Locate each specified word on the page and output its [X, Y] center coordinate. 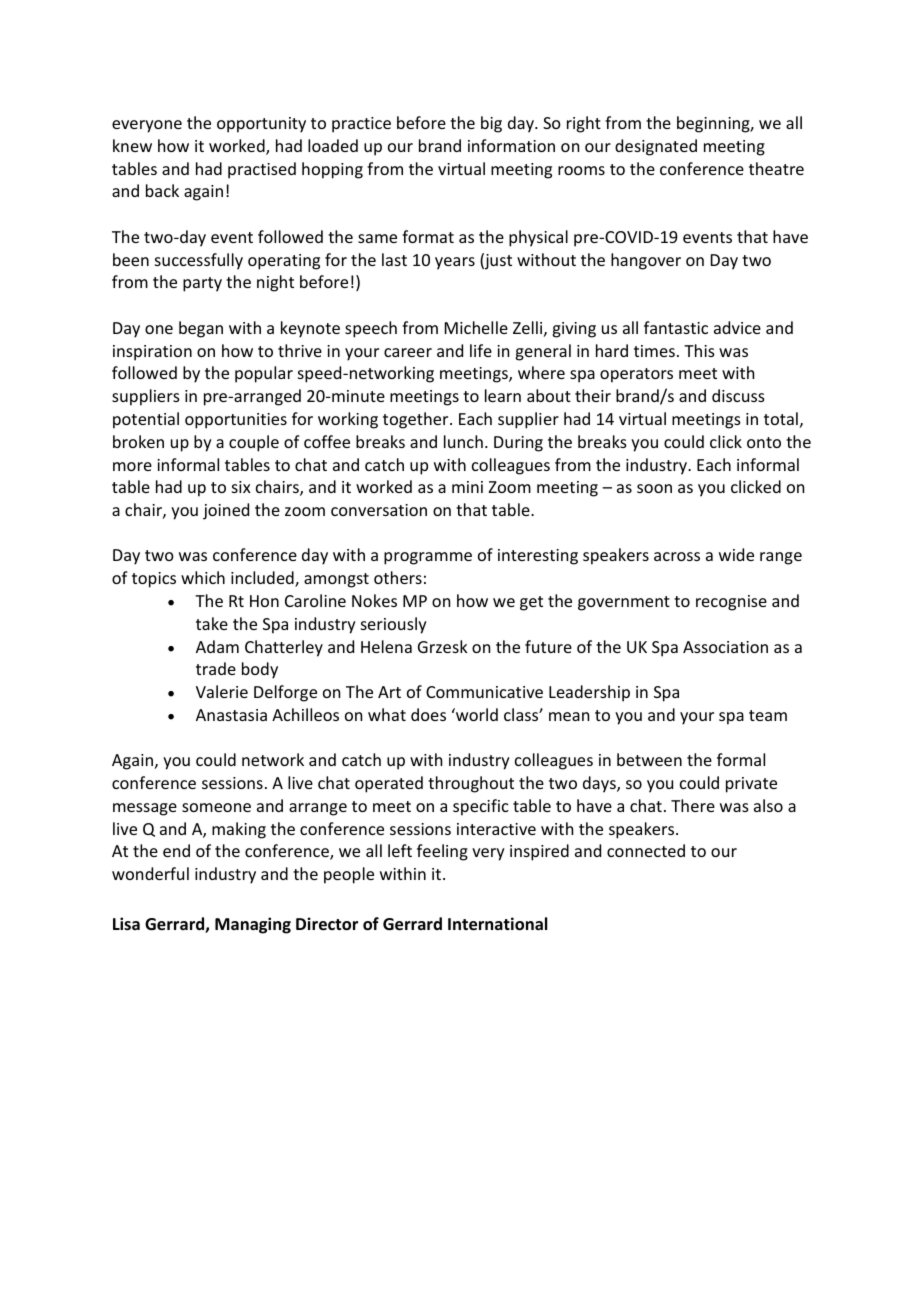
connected [646, 850]
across [677, 556]
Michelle [476, 327]
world [476, 714]
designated [656, 147]
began [201, 329]
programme [428, 558]
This [699, 350]
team [768, 715]
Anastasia [231, 715]
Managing [253, 925]
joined [226, 511]
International [497, 924]
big [491, 124]
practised [262, 170]
